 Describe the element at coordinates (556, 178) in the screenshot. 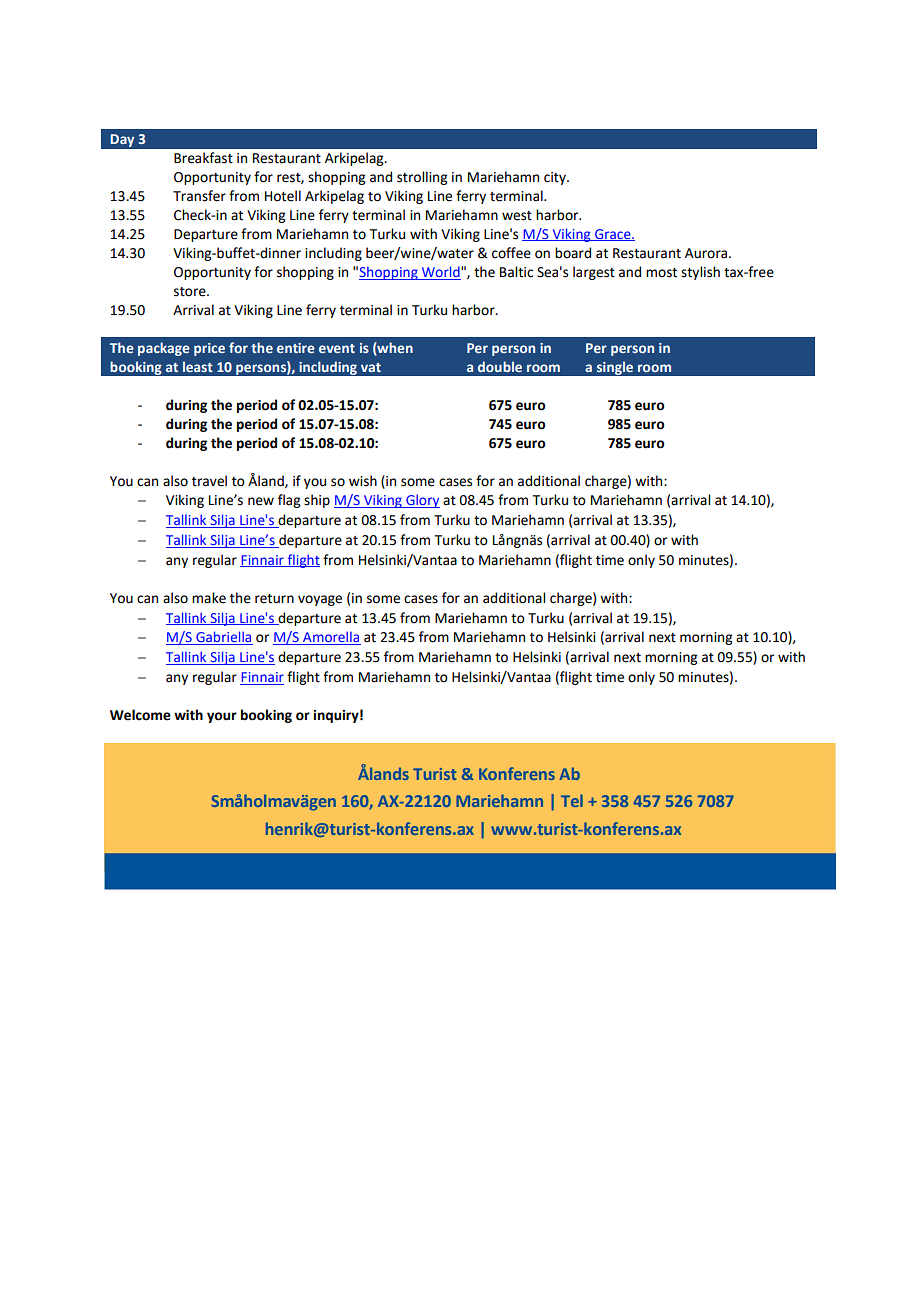

I see `city` at that location.
